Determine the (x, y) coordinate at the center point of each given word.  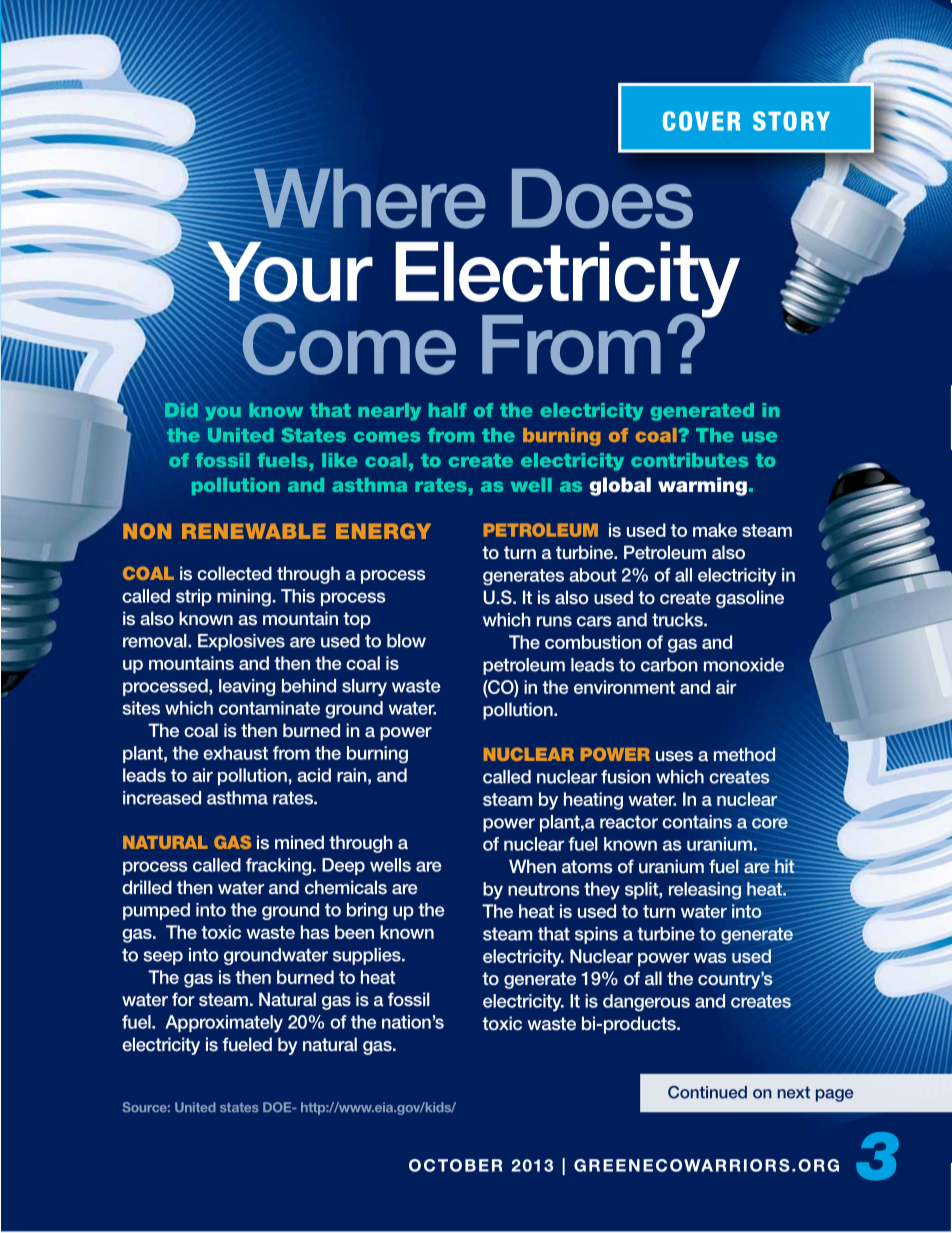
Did (181, 410)
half (448, 410)
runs (554, 621)
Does (602, 198)
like (340, 460)
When (532, 866)
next (794, 1092)
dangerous (646, 1003)
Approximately (224, 1024)
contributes (689, 460)
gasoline (750, 599)
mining (244, 598)
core (770, 823)
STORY (791, 121)
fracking (280, 867)
